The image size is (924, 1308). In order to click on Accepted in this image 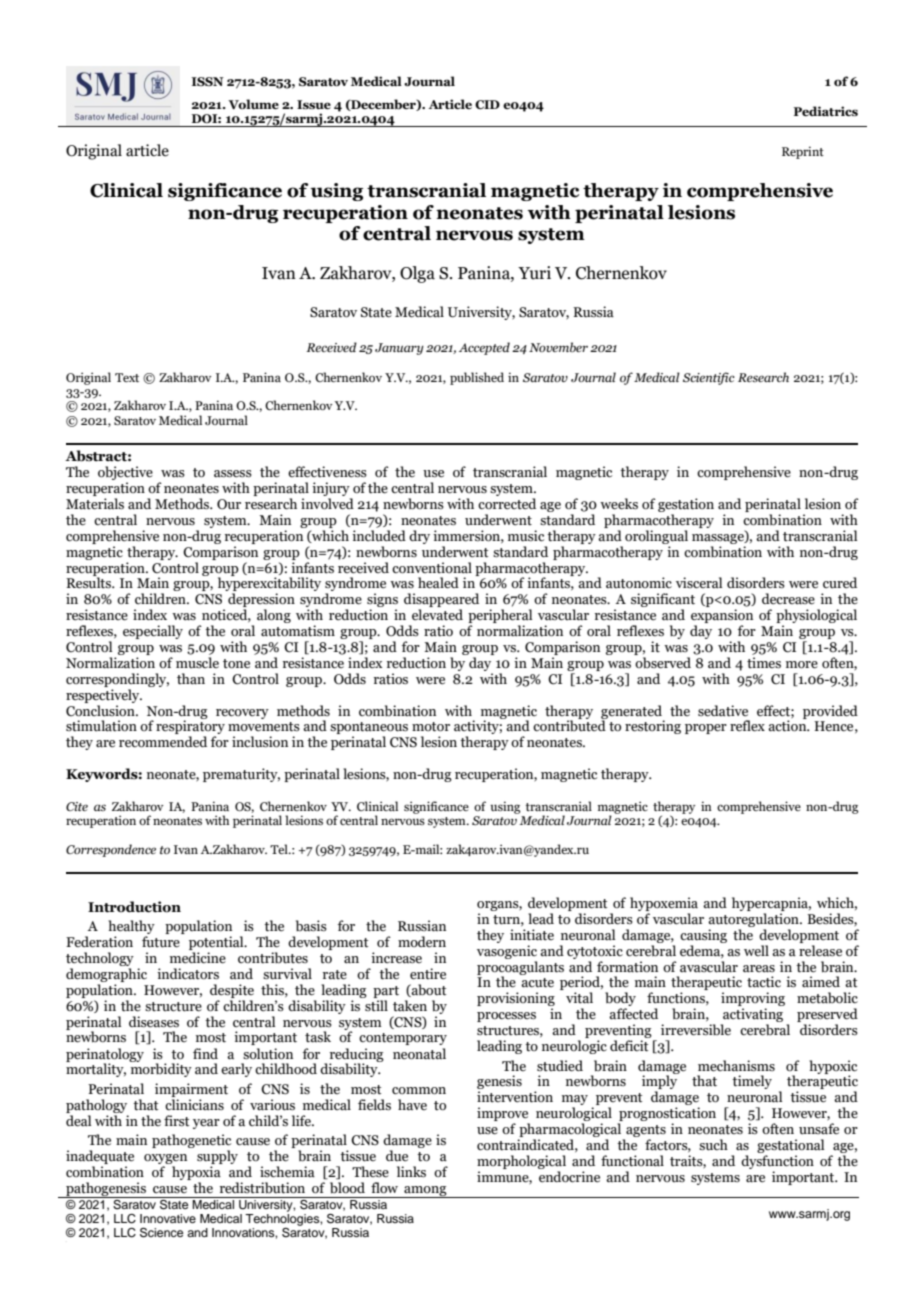, I will do `click(484, 348)`.
